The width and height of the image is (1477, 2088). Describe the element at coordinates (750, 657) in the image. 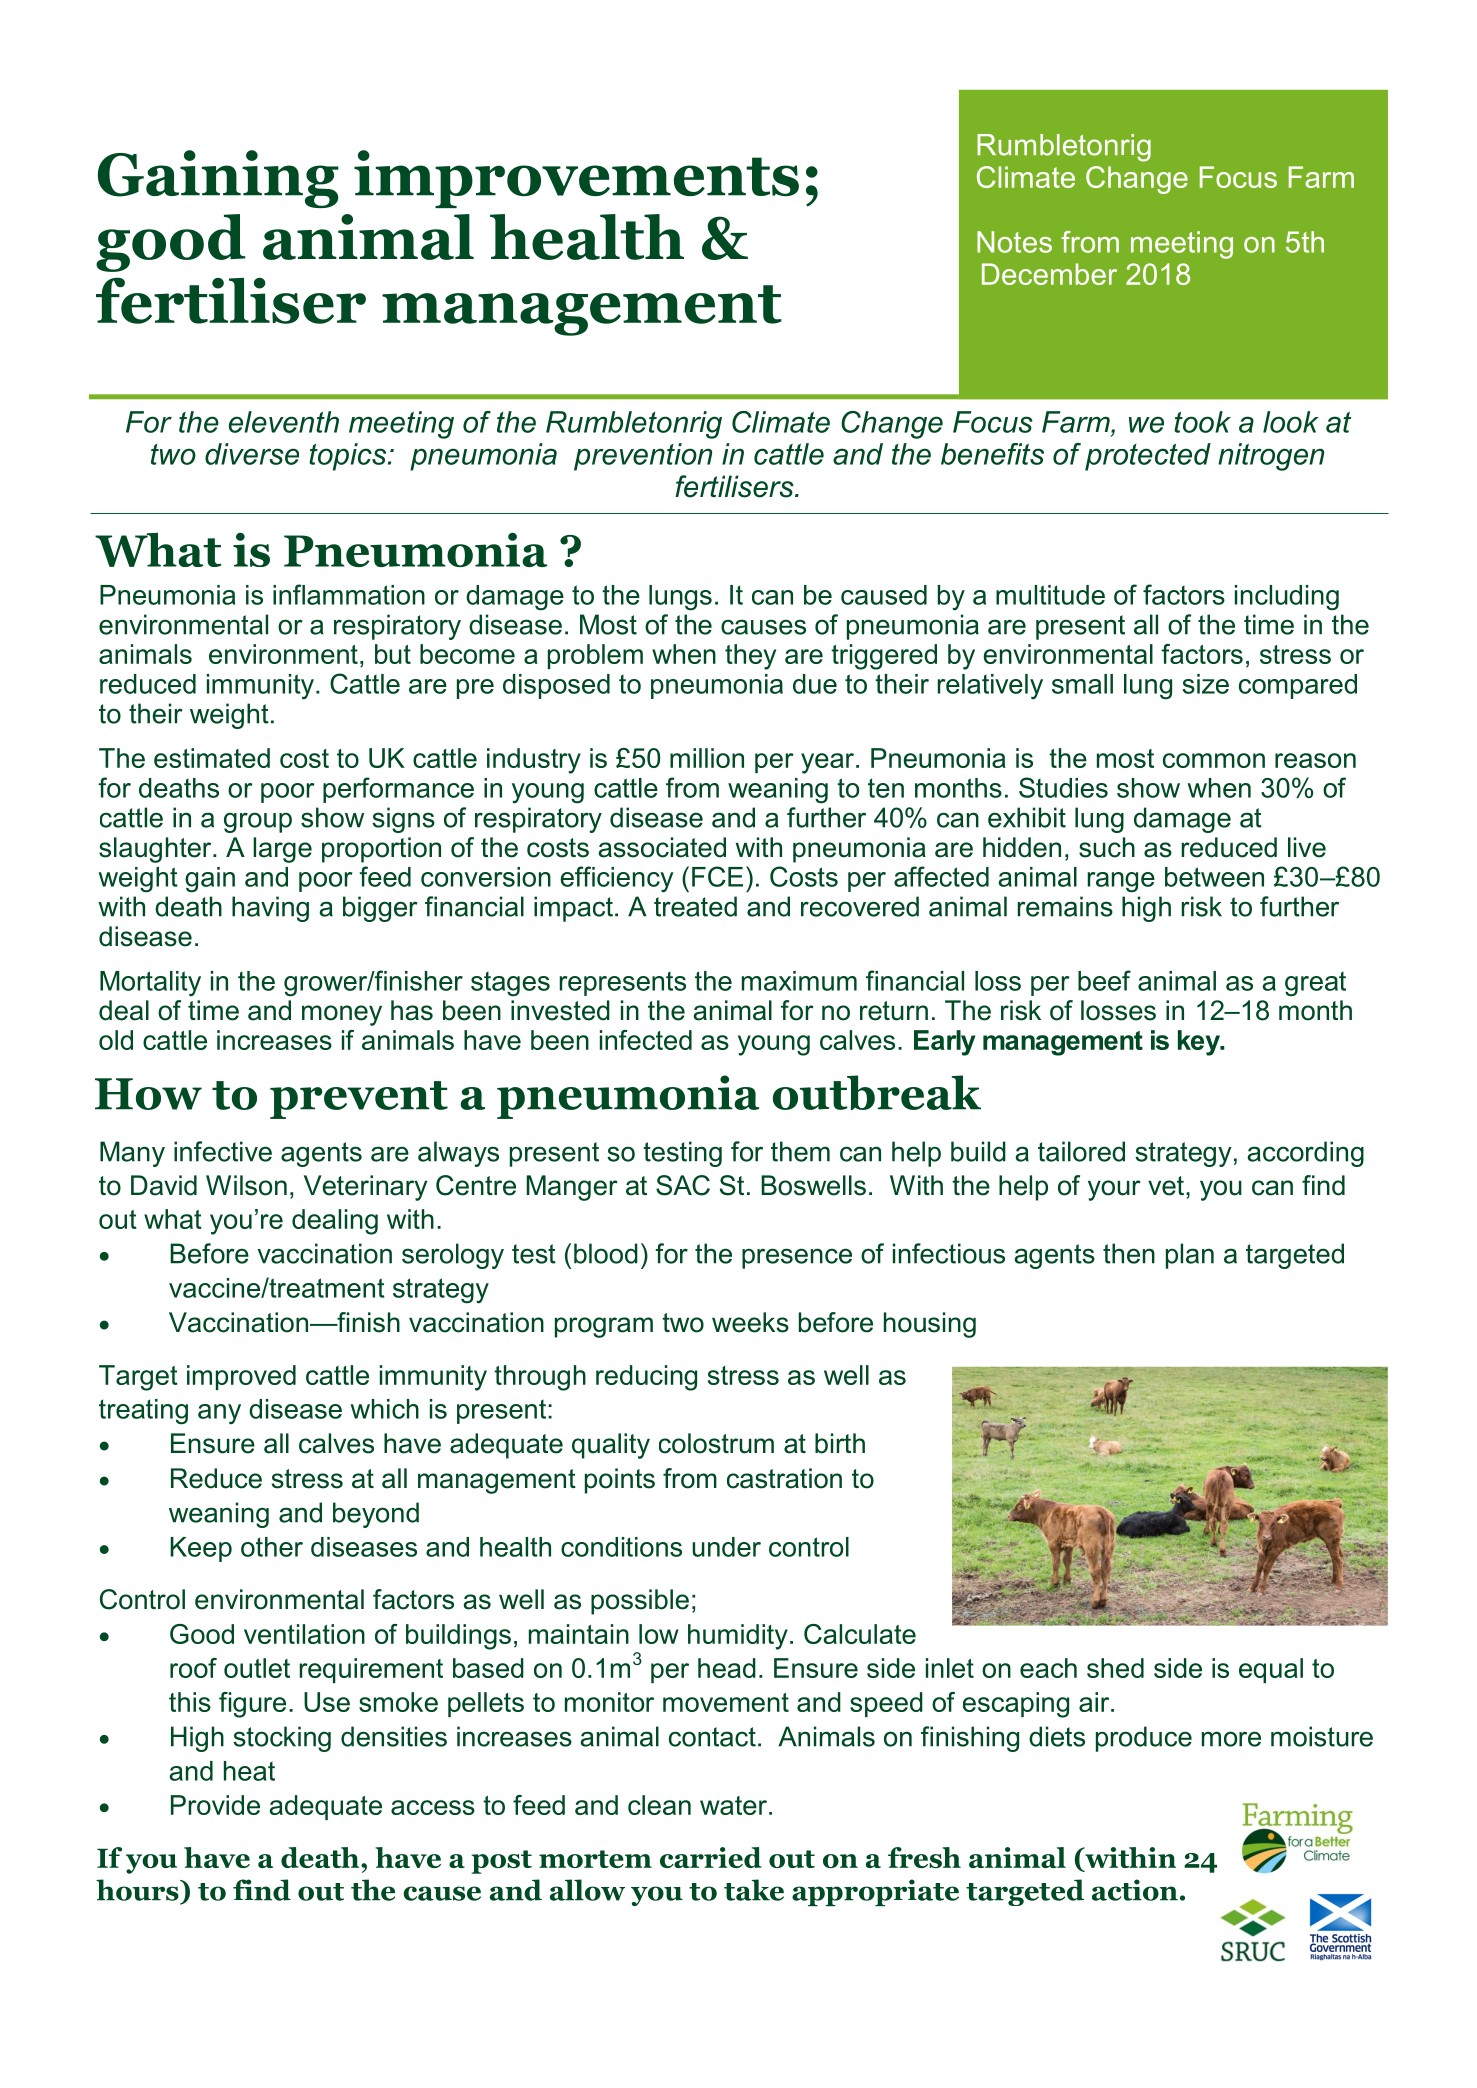

I see `they` at that location.
